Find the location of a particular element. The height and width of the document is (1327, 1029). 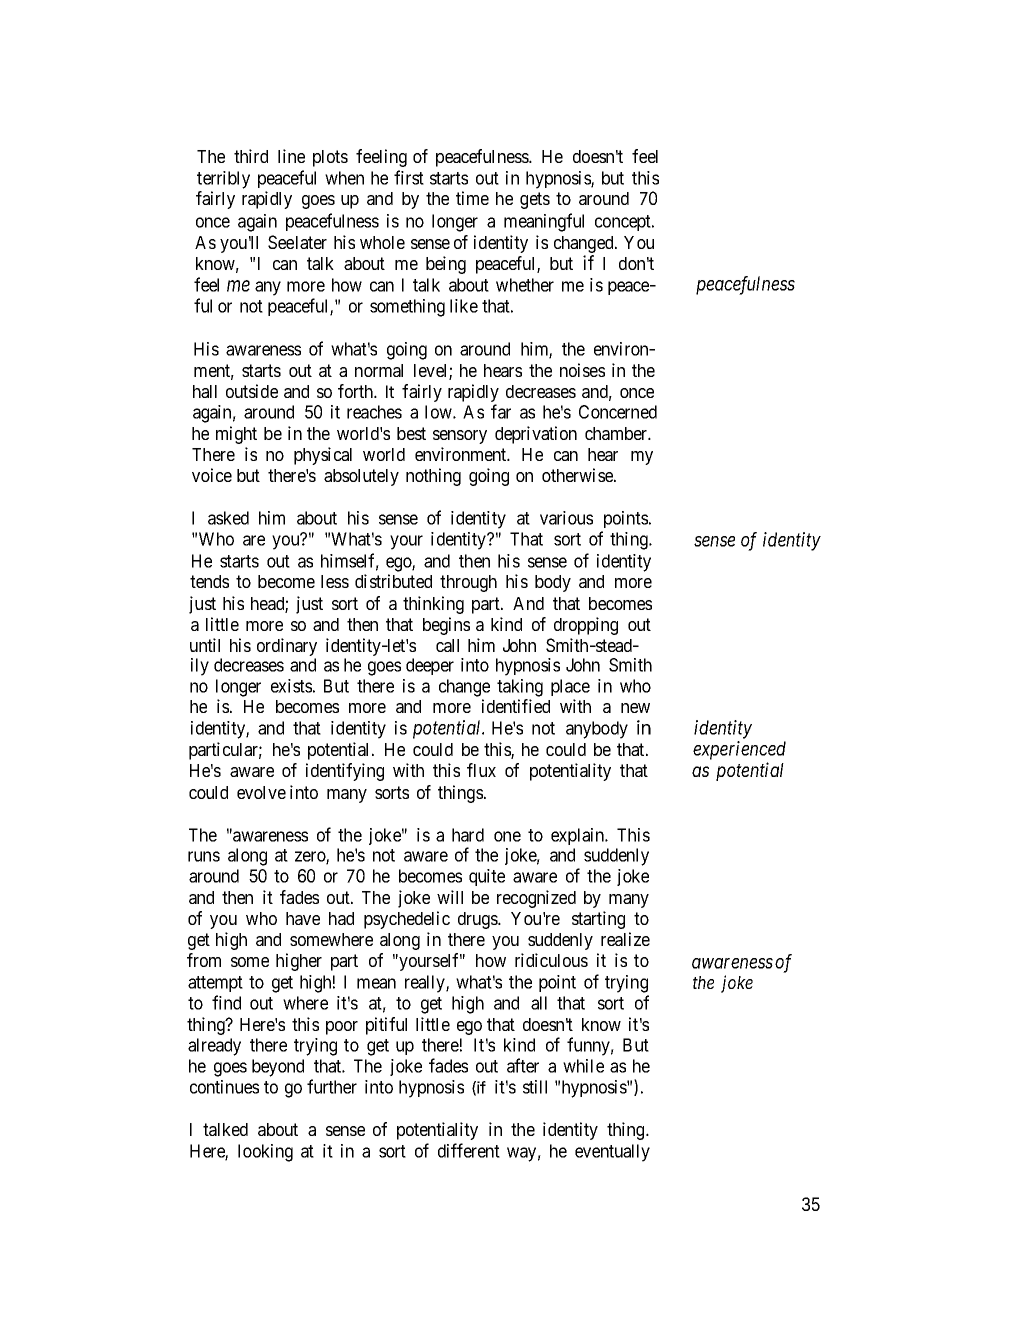

realize is located at coordinates (625, 939).
